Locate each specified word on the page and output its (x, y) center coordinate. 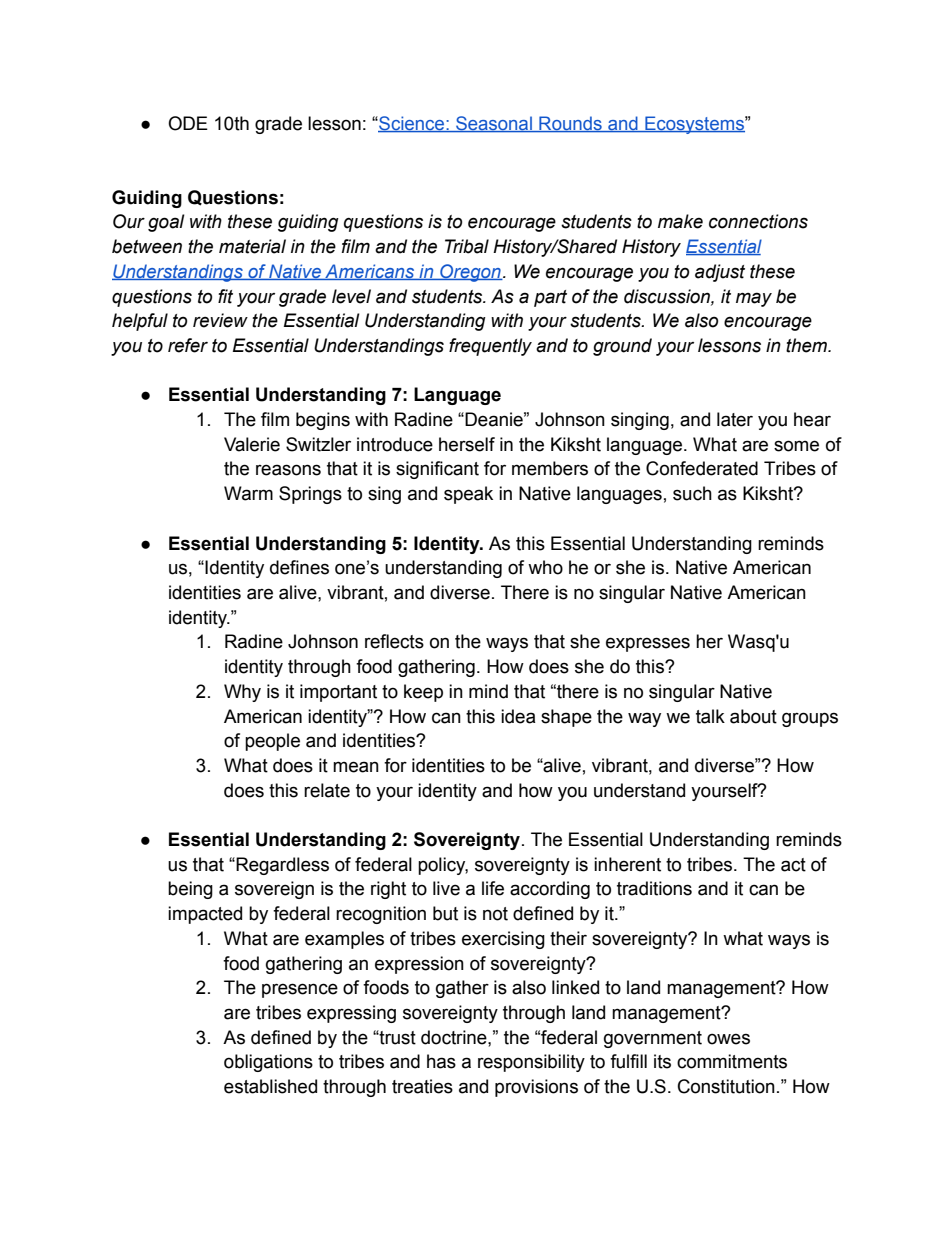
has (441, 1061)
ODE (188, 123)
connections (758, 221)
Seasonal (494, 124)
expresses (648, 644)
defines (299, 567)
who (545, 567)
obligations (268, 1063)
